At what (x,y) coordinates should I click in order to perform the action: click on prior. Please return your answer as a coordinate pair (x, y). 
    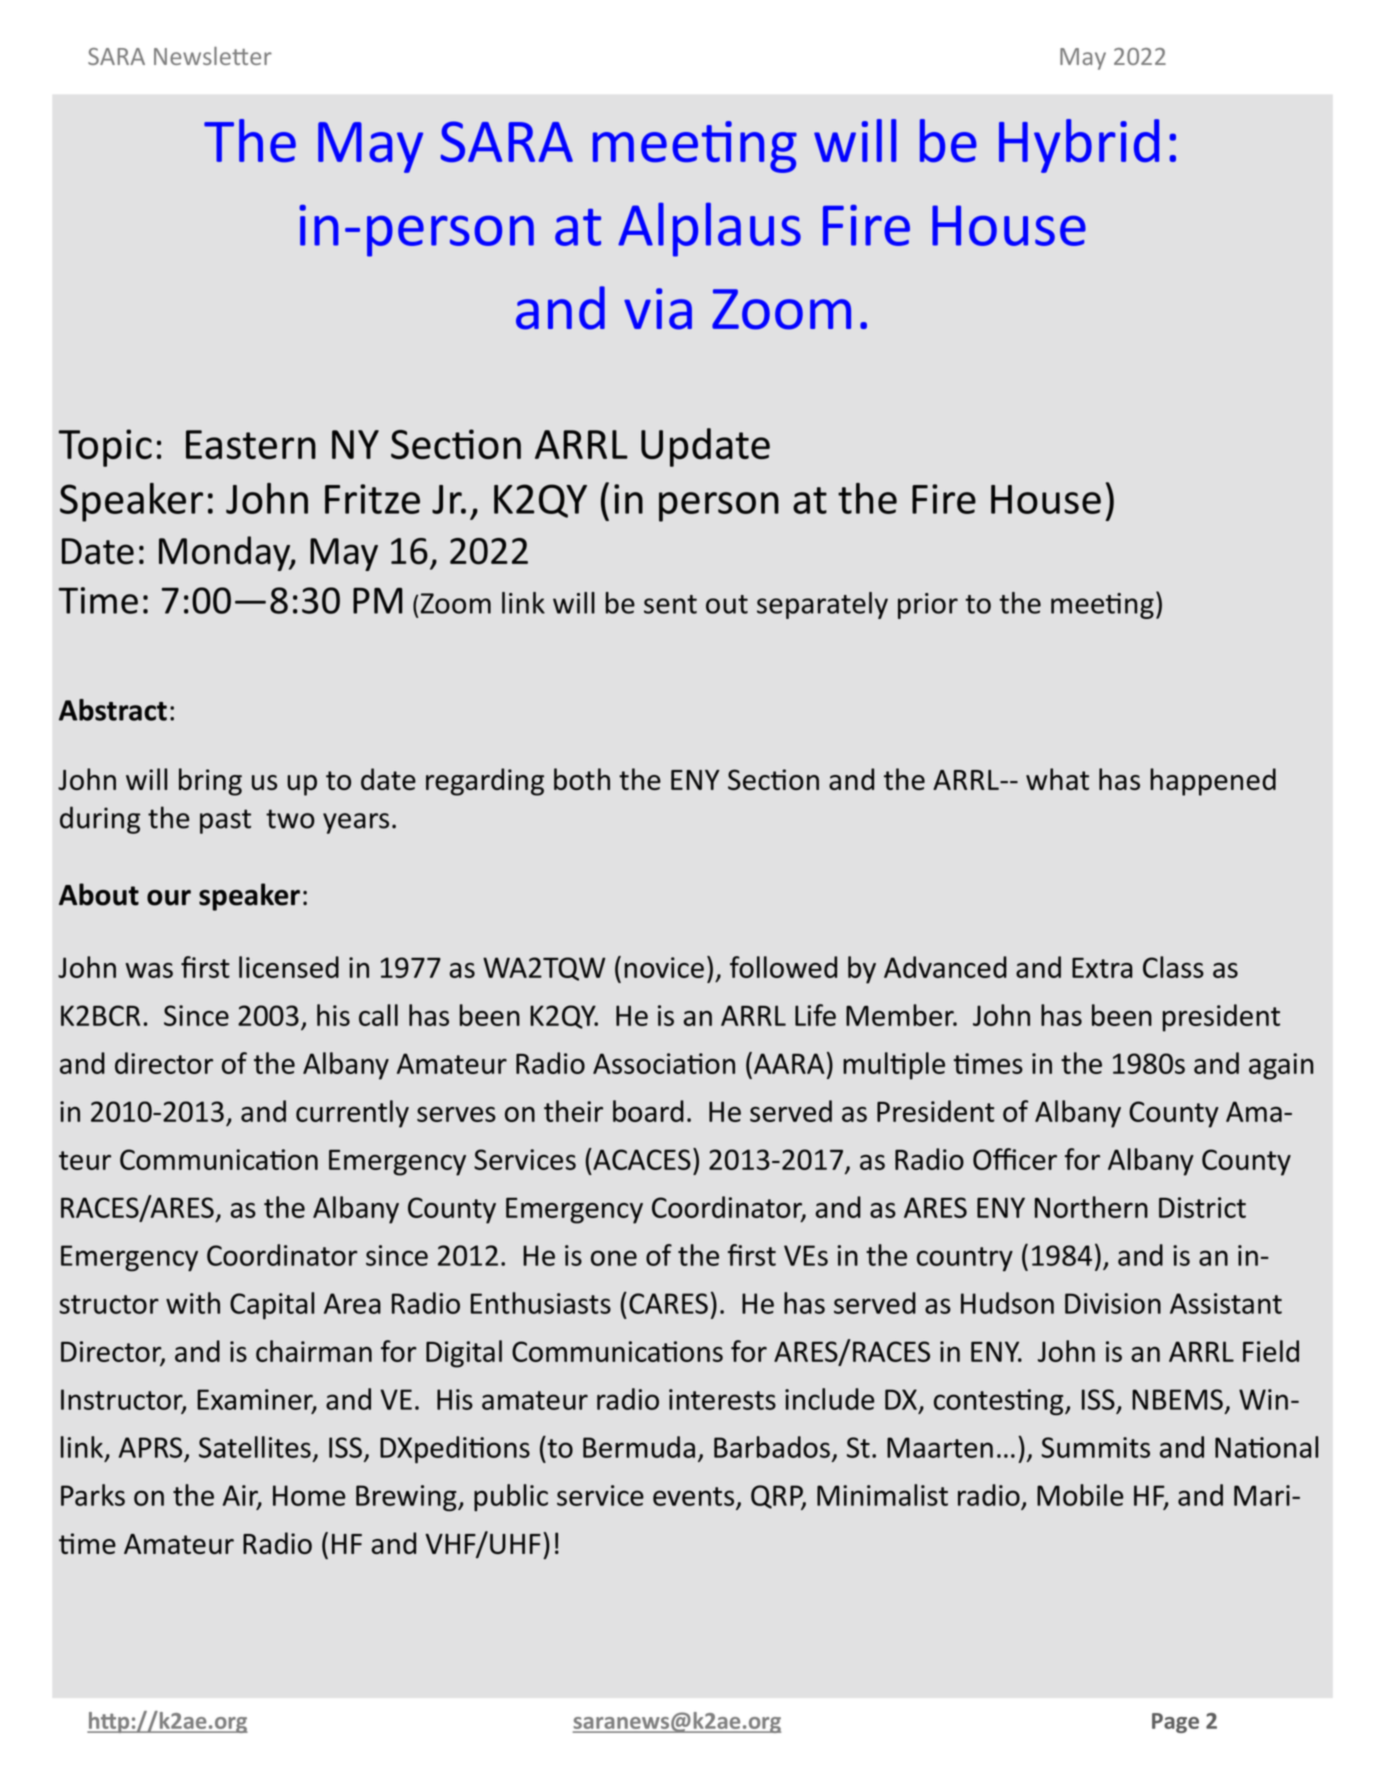
    Looking at the image, I should click on (928, 606).
